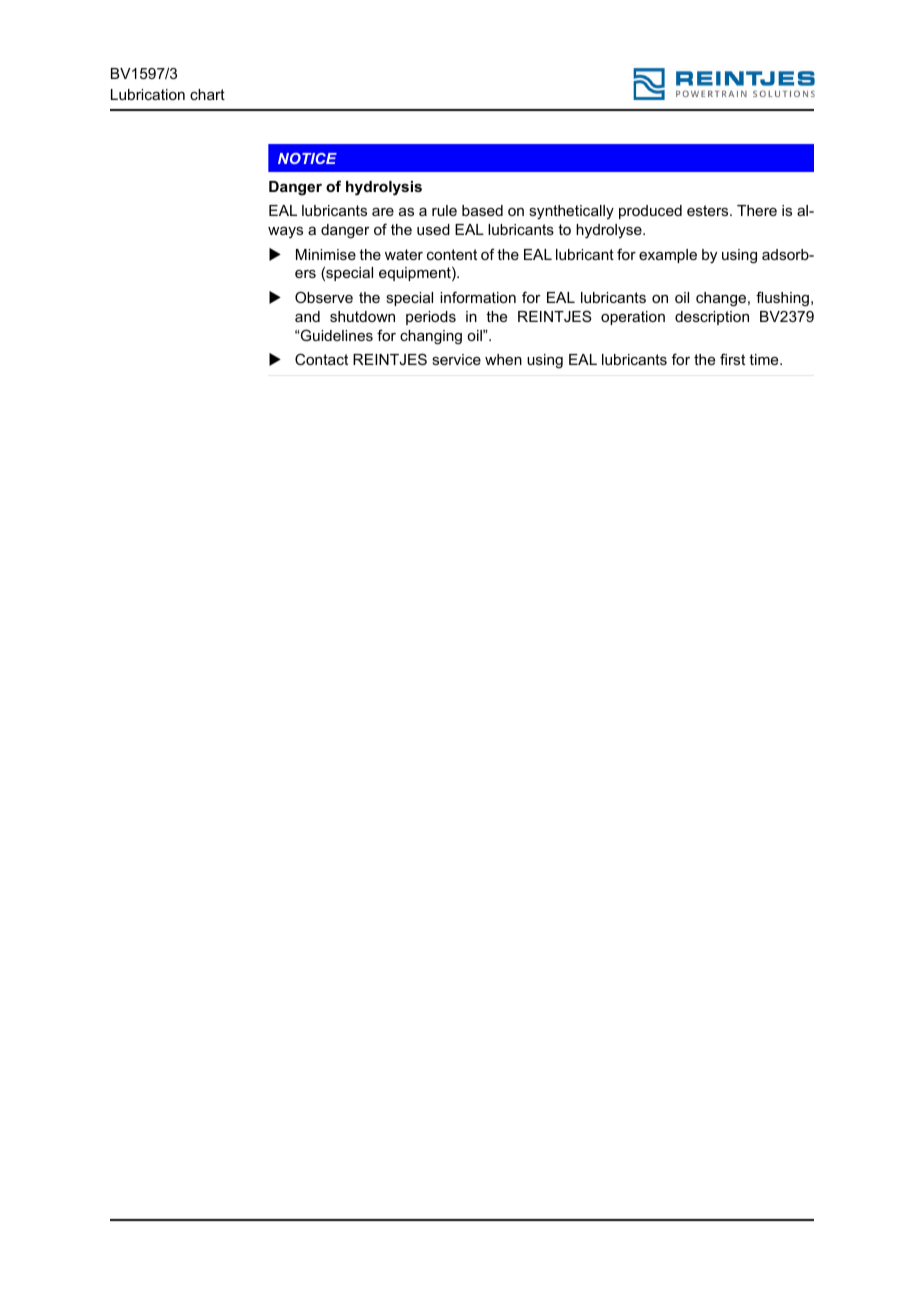 This screenshot has width=924, height=1308. Describe the element at coordinates (709, 210) in the screenshot. I see `esters` at that location.
